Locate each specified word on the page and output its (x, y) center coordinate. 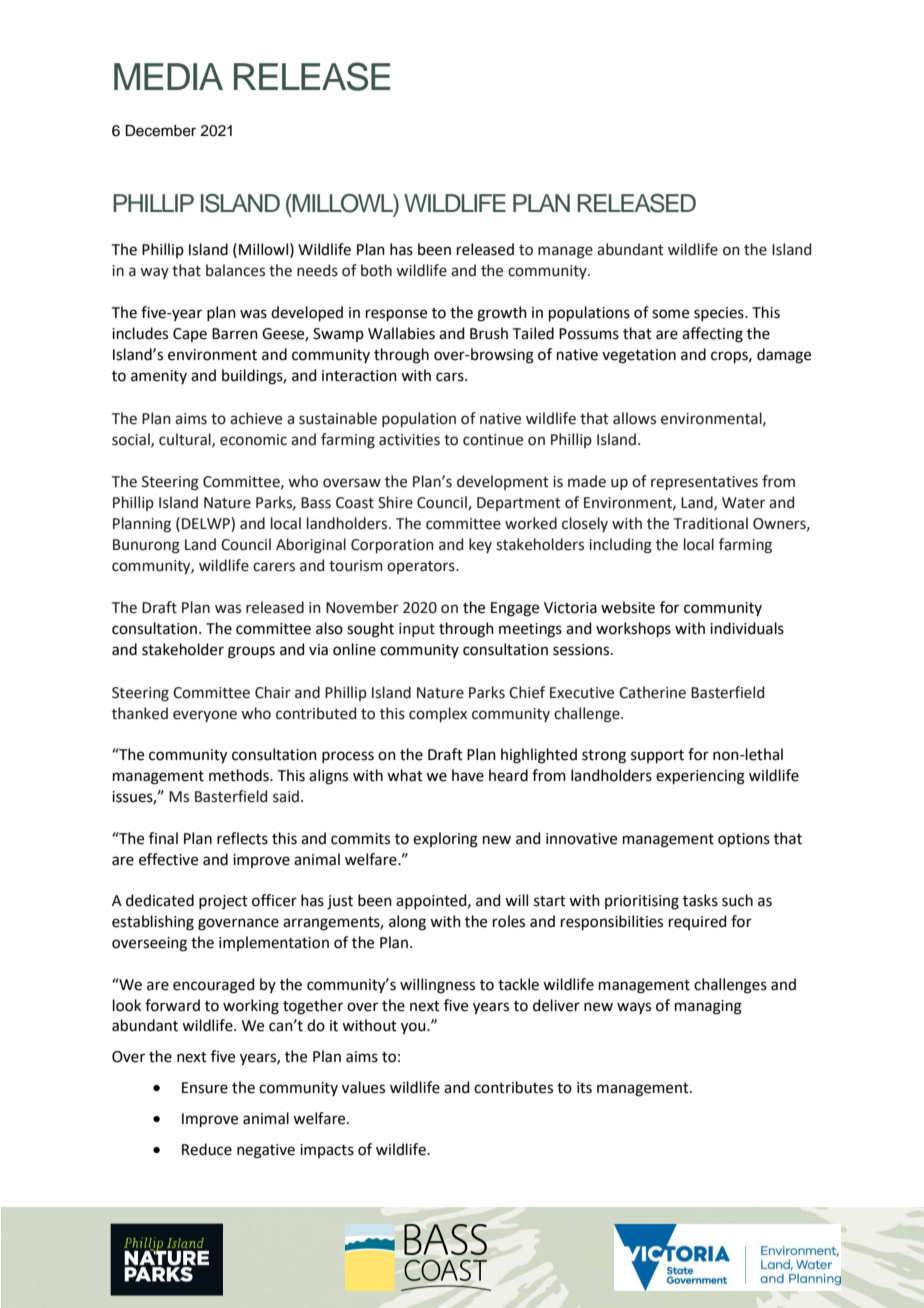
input (417, 630)
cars (451, 377)
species (720, 314)
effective (168, 859)
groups (251, 652)
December (160, 131)
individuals (747, 628)
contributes (513, 1087)
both (376, 270)
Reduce (207, 1149)
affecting (712, 335)
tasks (700, 900)
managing (708, 1007)
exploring (445, 840)
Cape (190, 335)
